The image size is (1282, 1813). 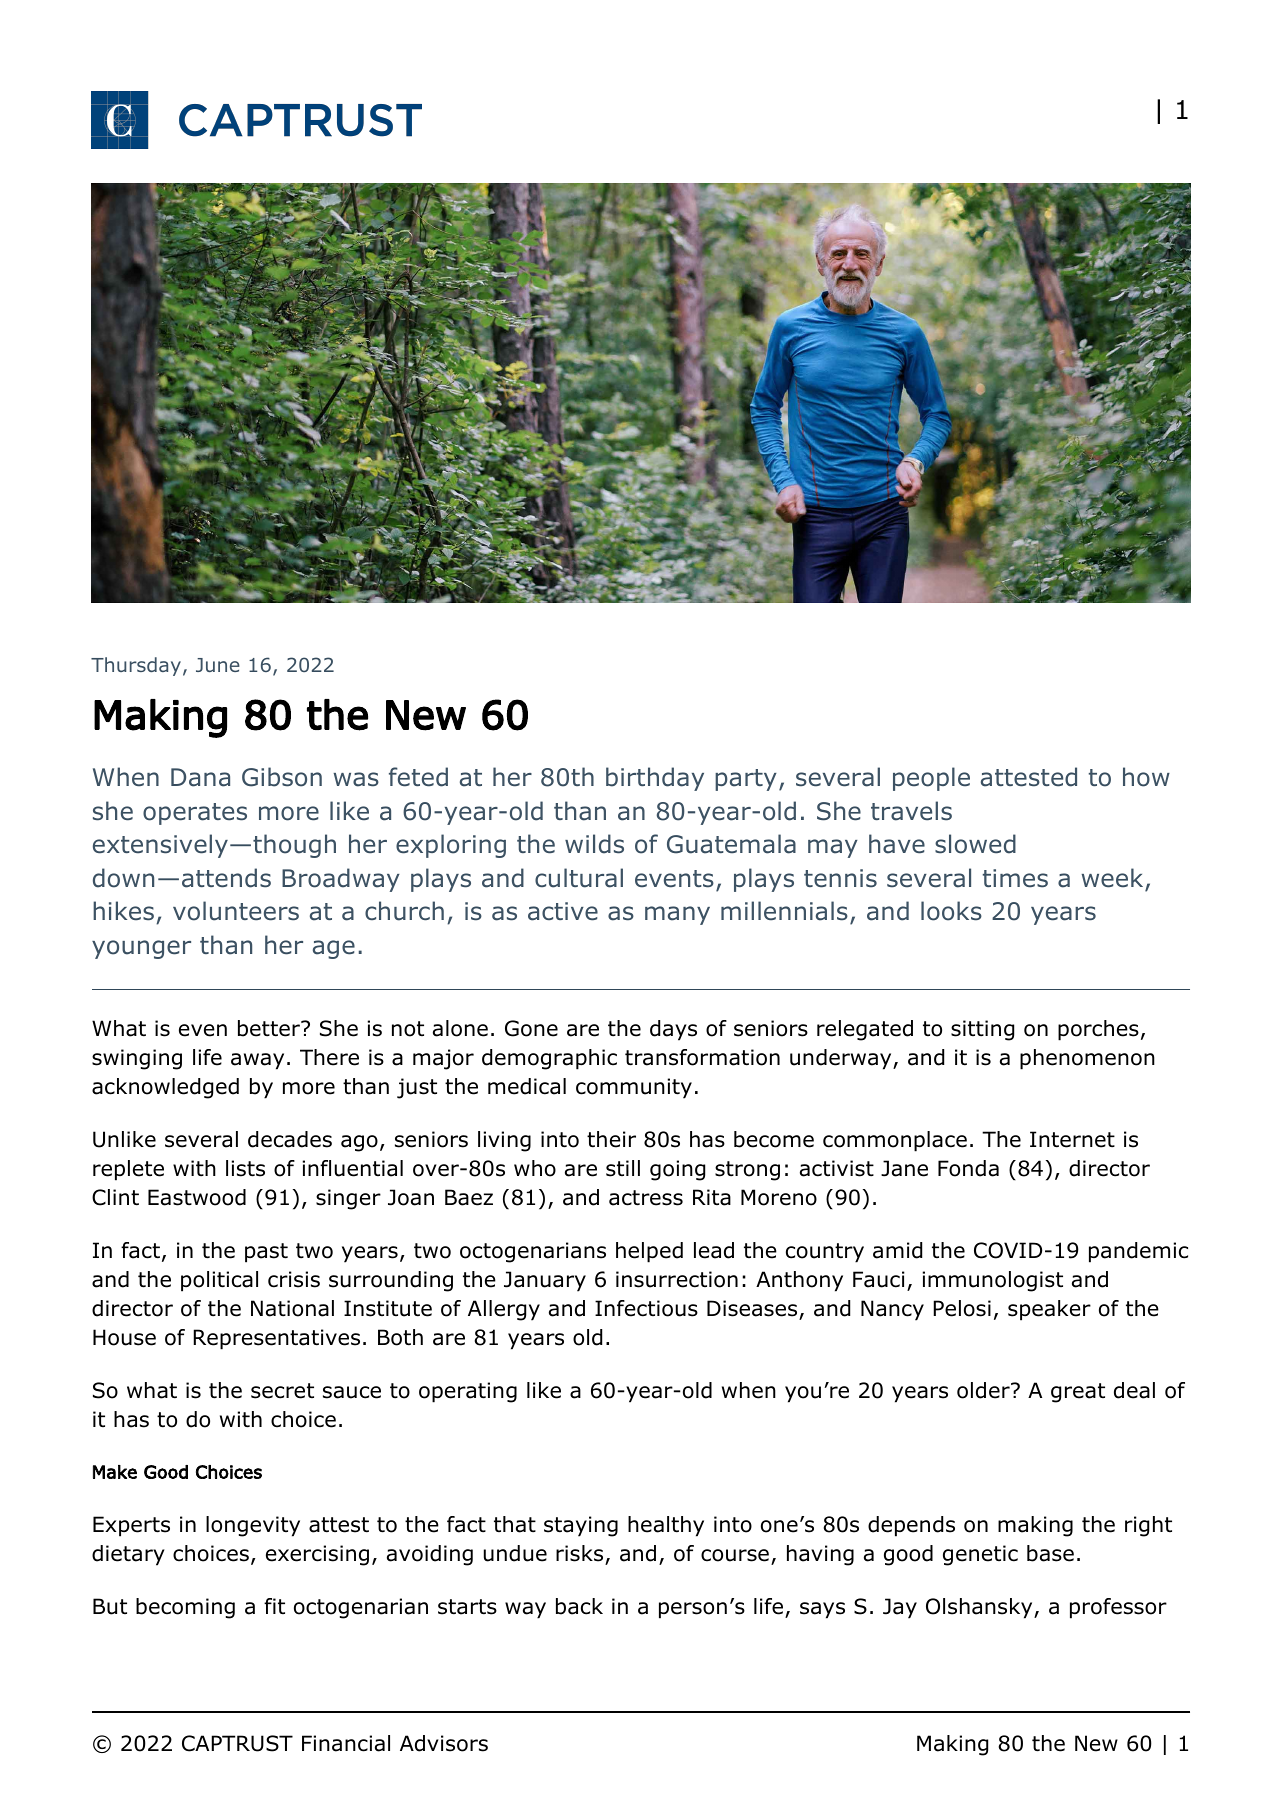 What do you see at coordinates (346, 1743) in the image?
I see `Financial` at bounding box center [346, 1743].
